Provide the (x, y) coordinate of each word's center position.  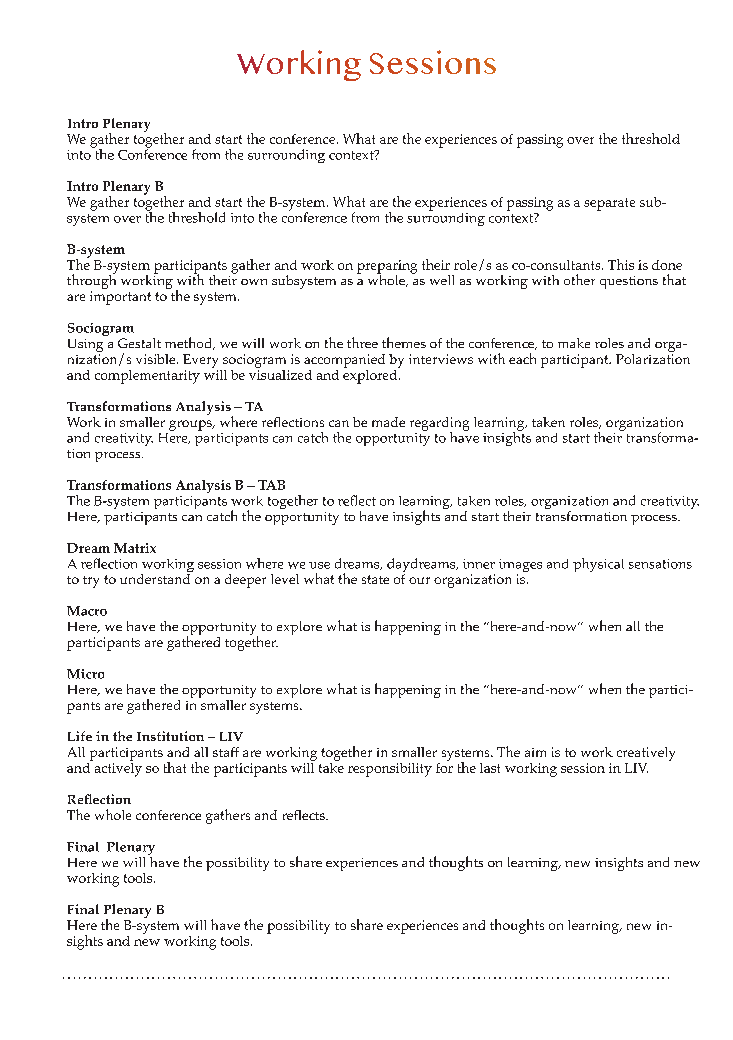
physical (598, 565)
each (522, 358)
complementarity (147, 377)
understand (155, 579)
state (375, 579)
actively (117, 768)
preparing (387, 268)
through (91, 282)
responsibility (390, 770)
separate (609, 204)
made (388, 422)
